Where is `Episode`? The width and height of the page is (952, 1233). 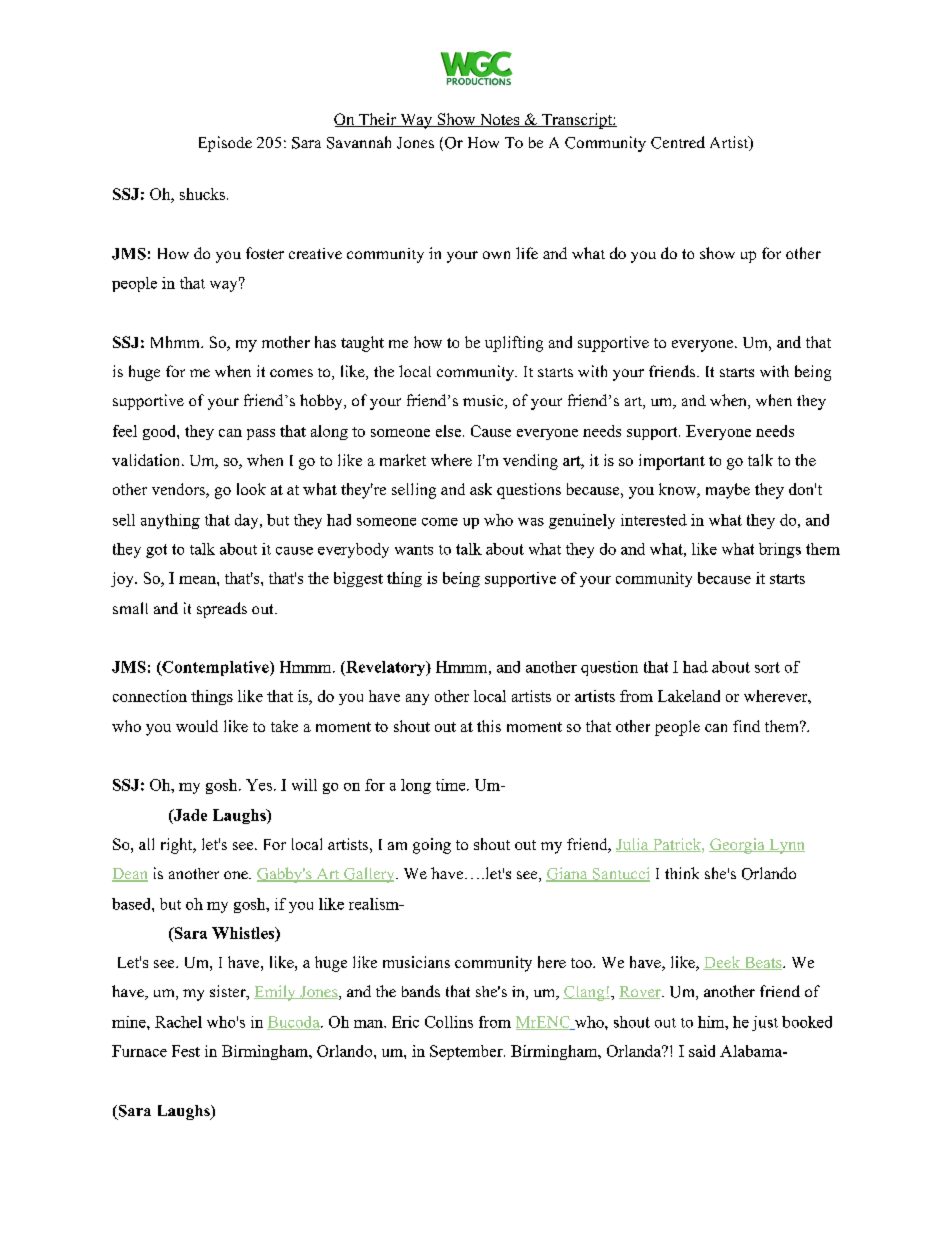 Episode is located at coordinates (225, 144).
